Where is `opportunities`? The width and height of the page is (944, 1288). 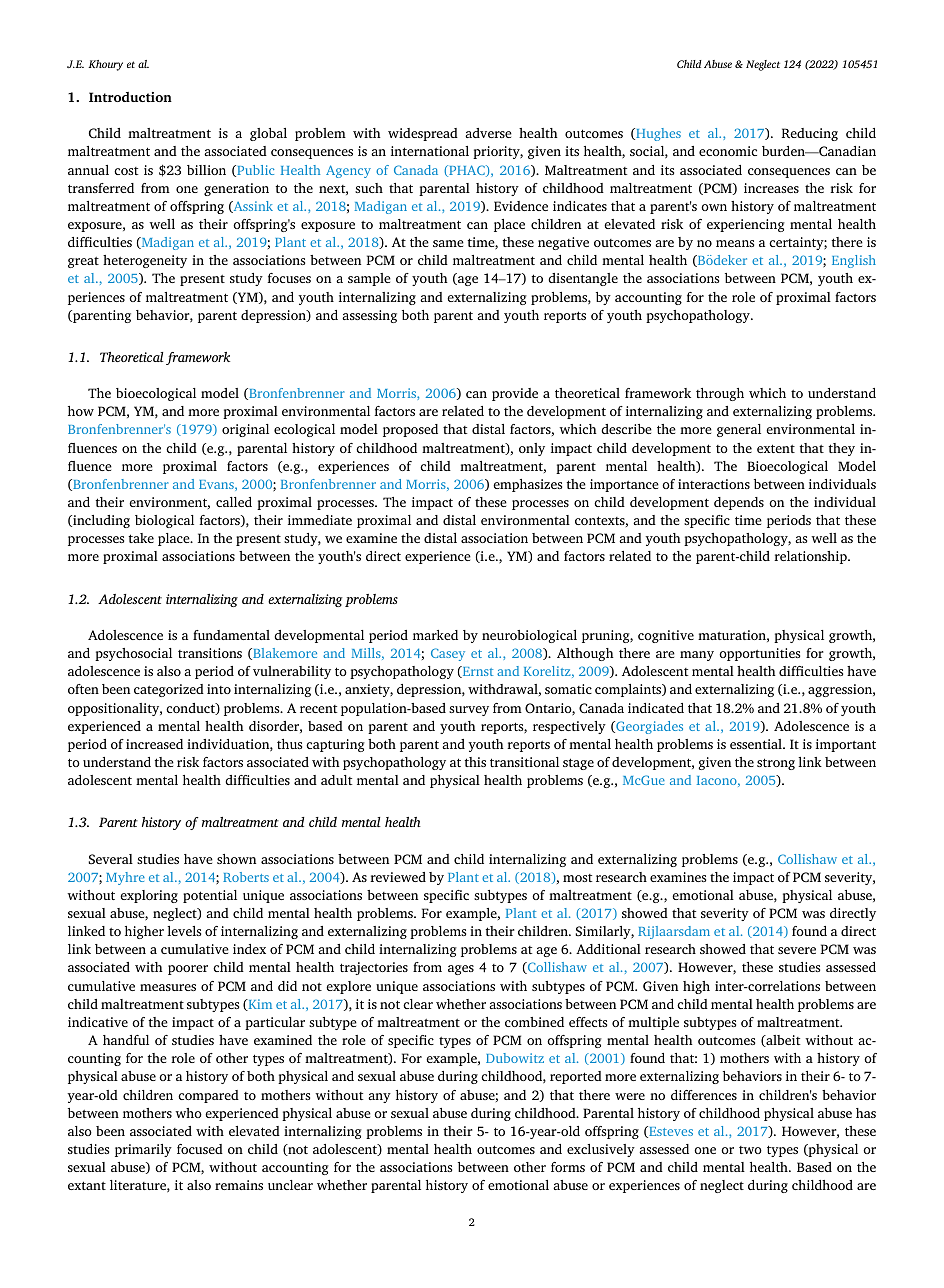
opportunities is located at coordinates (759, 654).
